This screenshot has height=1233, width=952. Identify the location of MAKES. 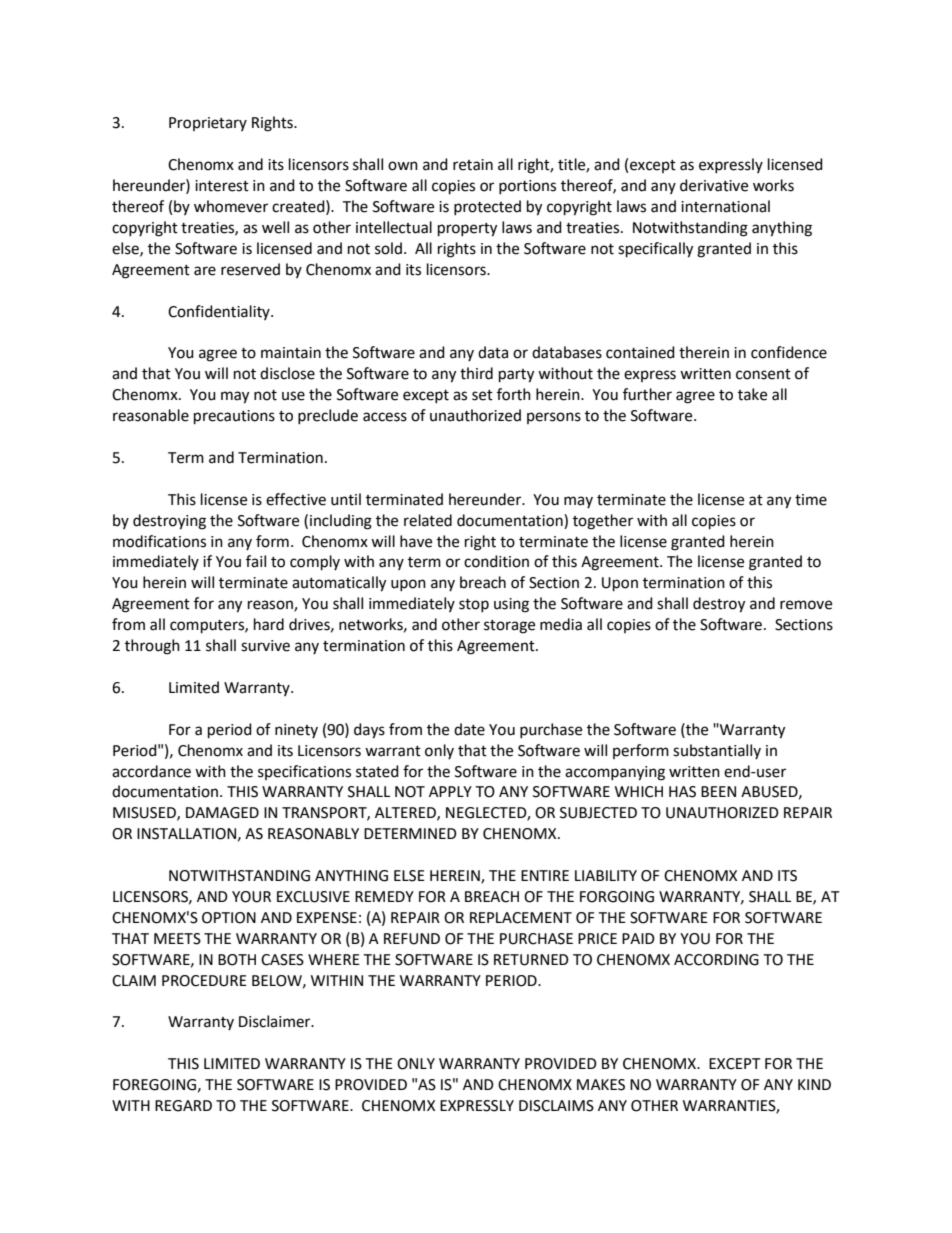
(601, 1085).
